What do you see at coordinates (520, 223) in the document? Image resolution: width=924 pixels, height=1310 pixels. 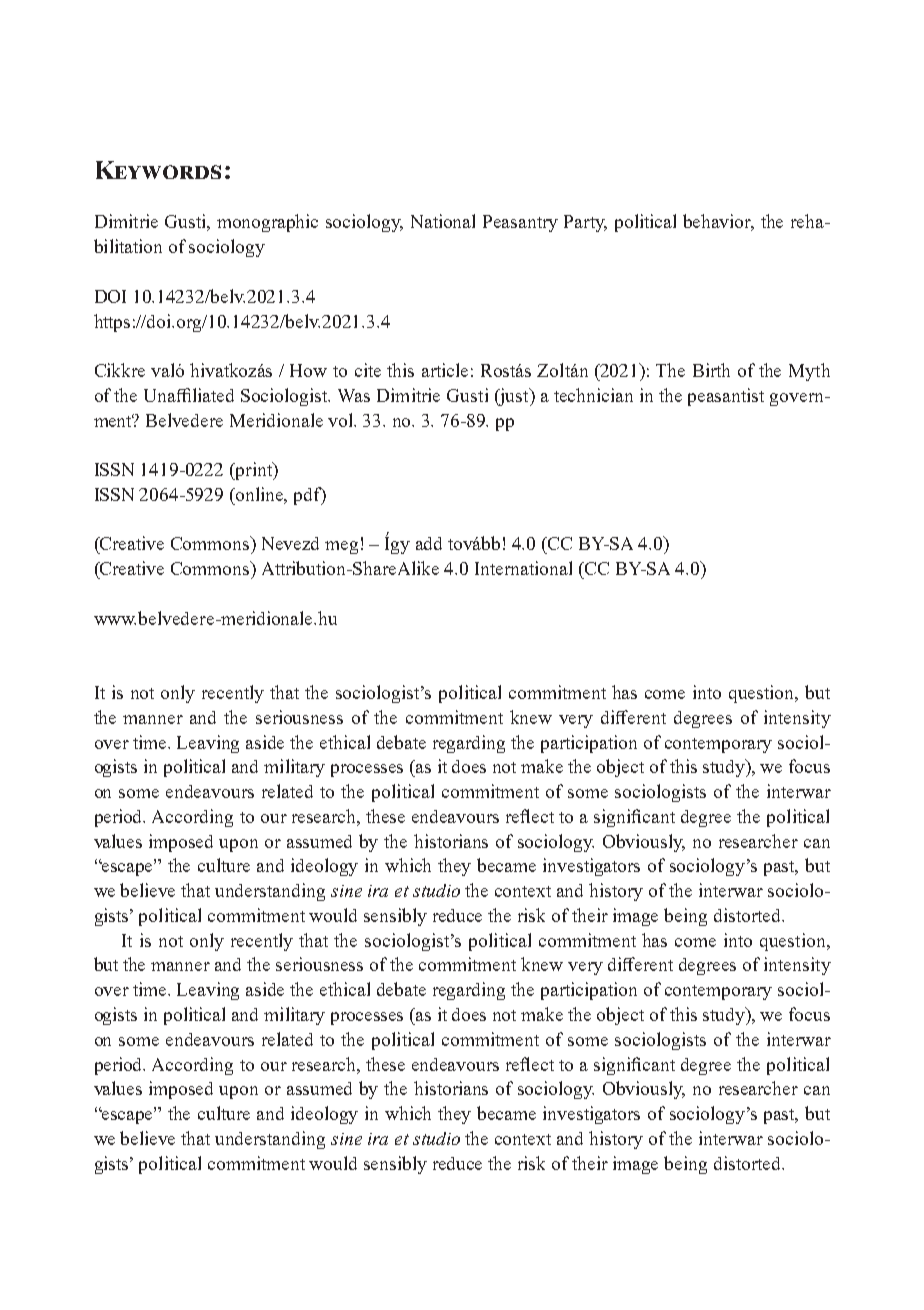 I see `Peasantry` at bounding box center [520, 223].
